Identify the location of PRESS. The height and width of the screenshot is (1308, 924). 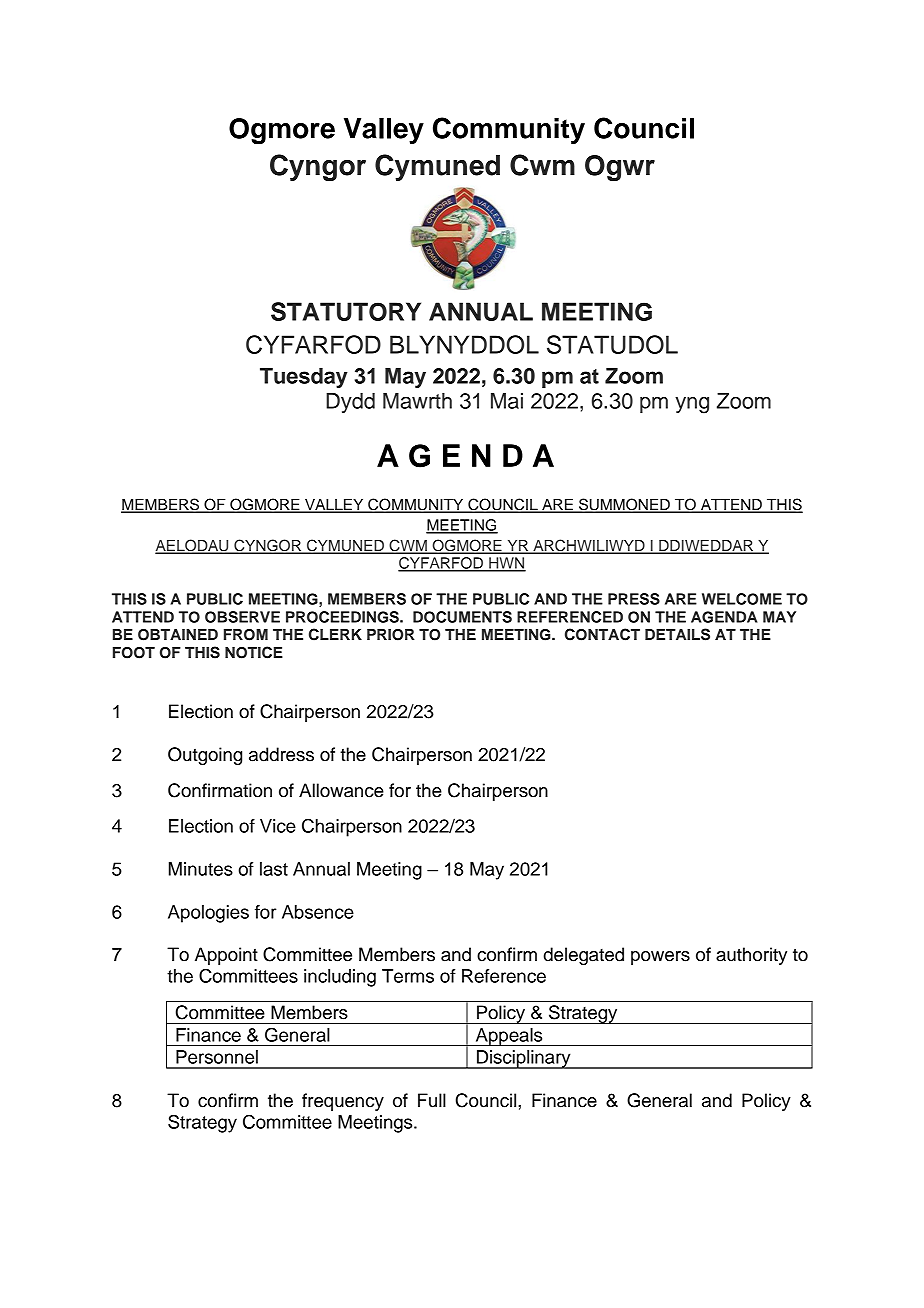
(634, 599).
